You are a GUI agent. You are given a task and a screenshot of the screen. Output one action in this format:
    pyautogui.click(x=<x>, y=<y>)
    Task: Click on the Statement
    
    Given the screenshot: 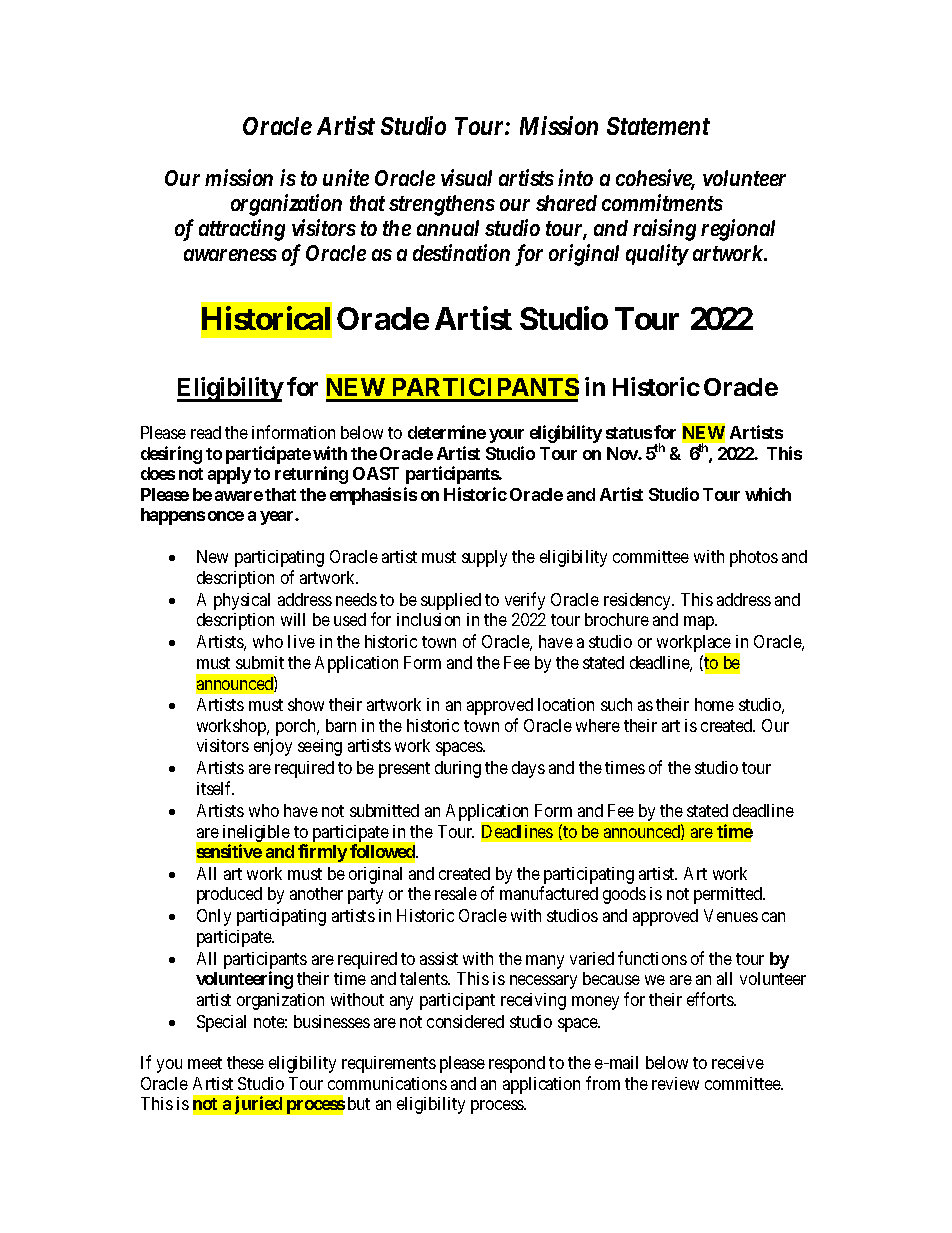 What is the action you would take?
    pyautogui.click(x=658, y=126)
